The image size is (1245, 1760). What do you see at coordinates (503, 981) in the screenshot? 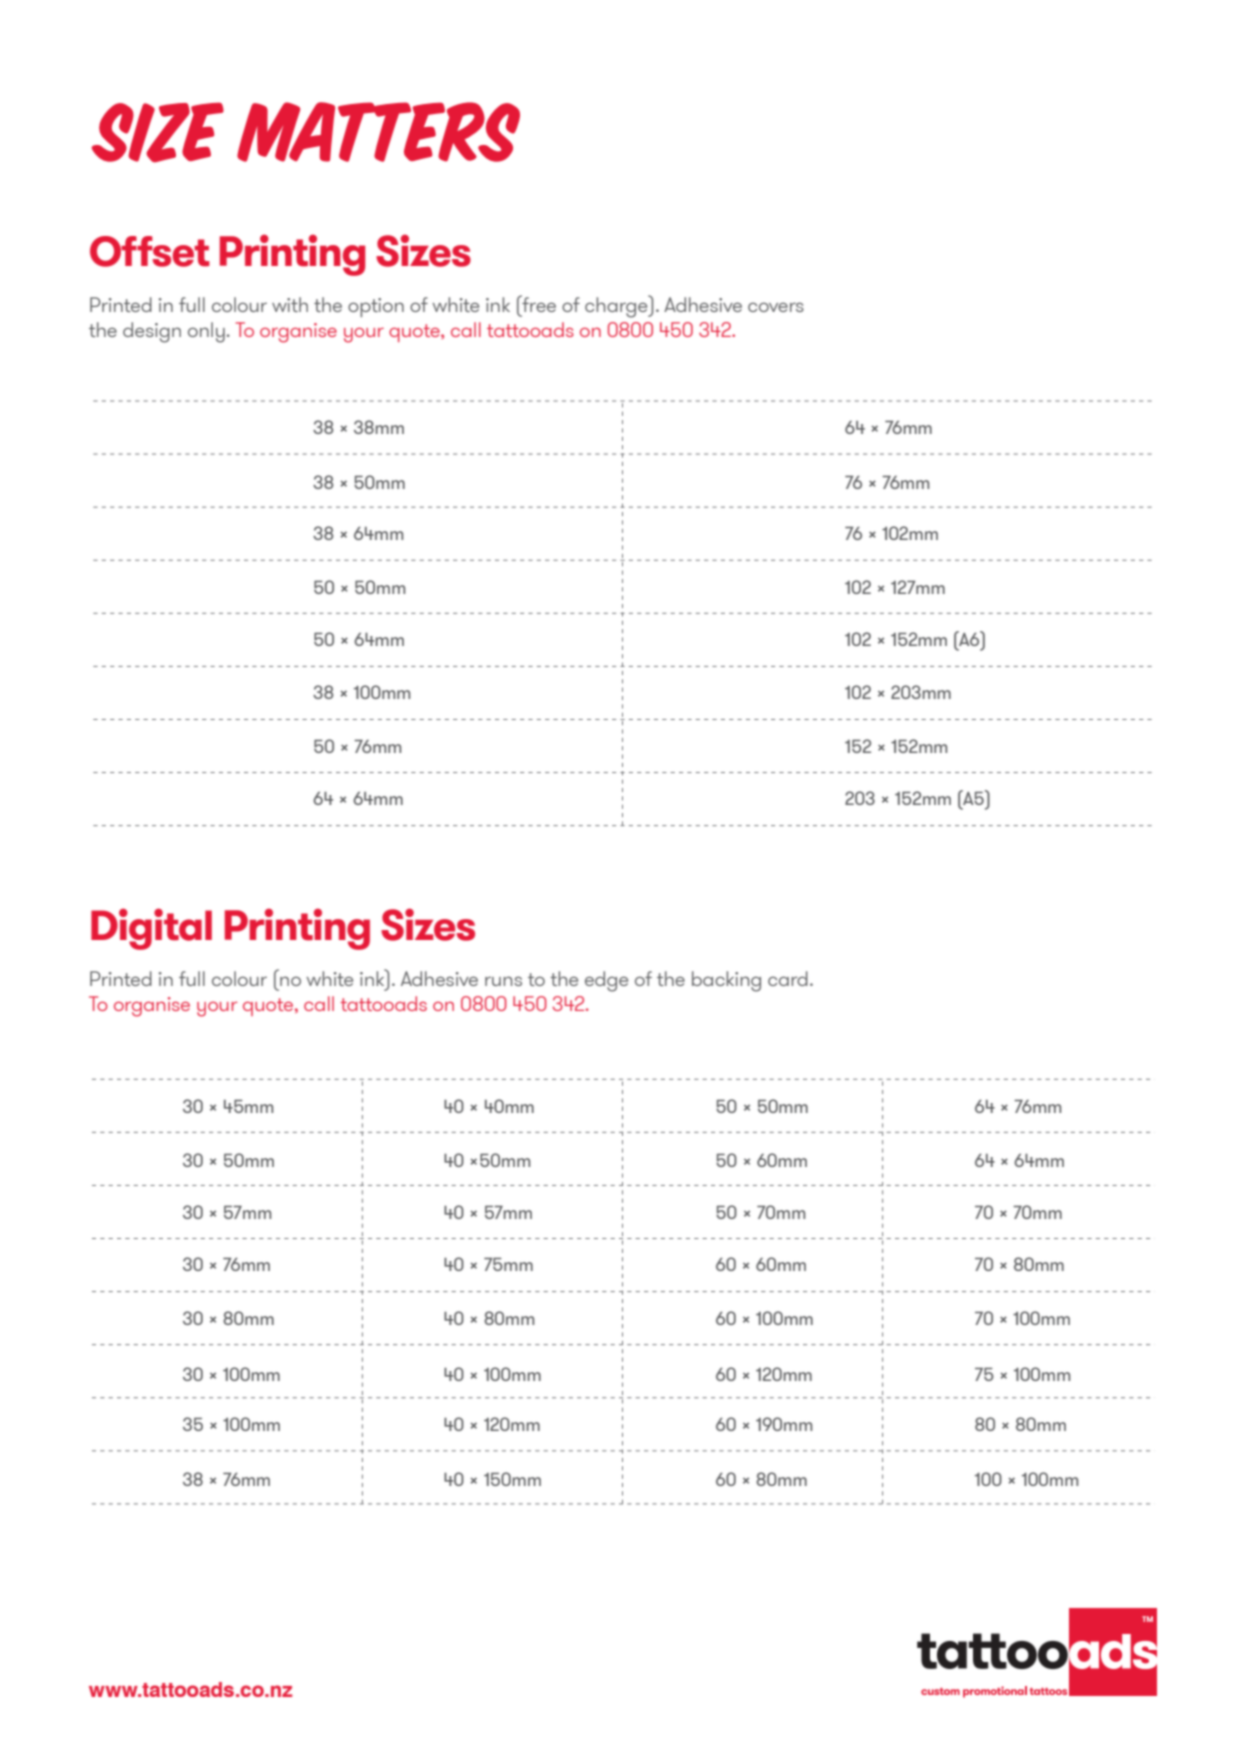
I see `runs` at bounding box center [503, 981].
